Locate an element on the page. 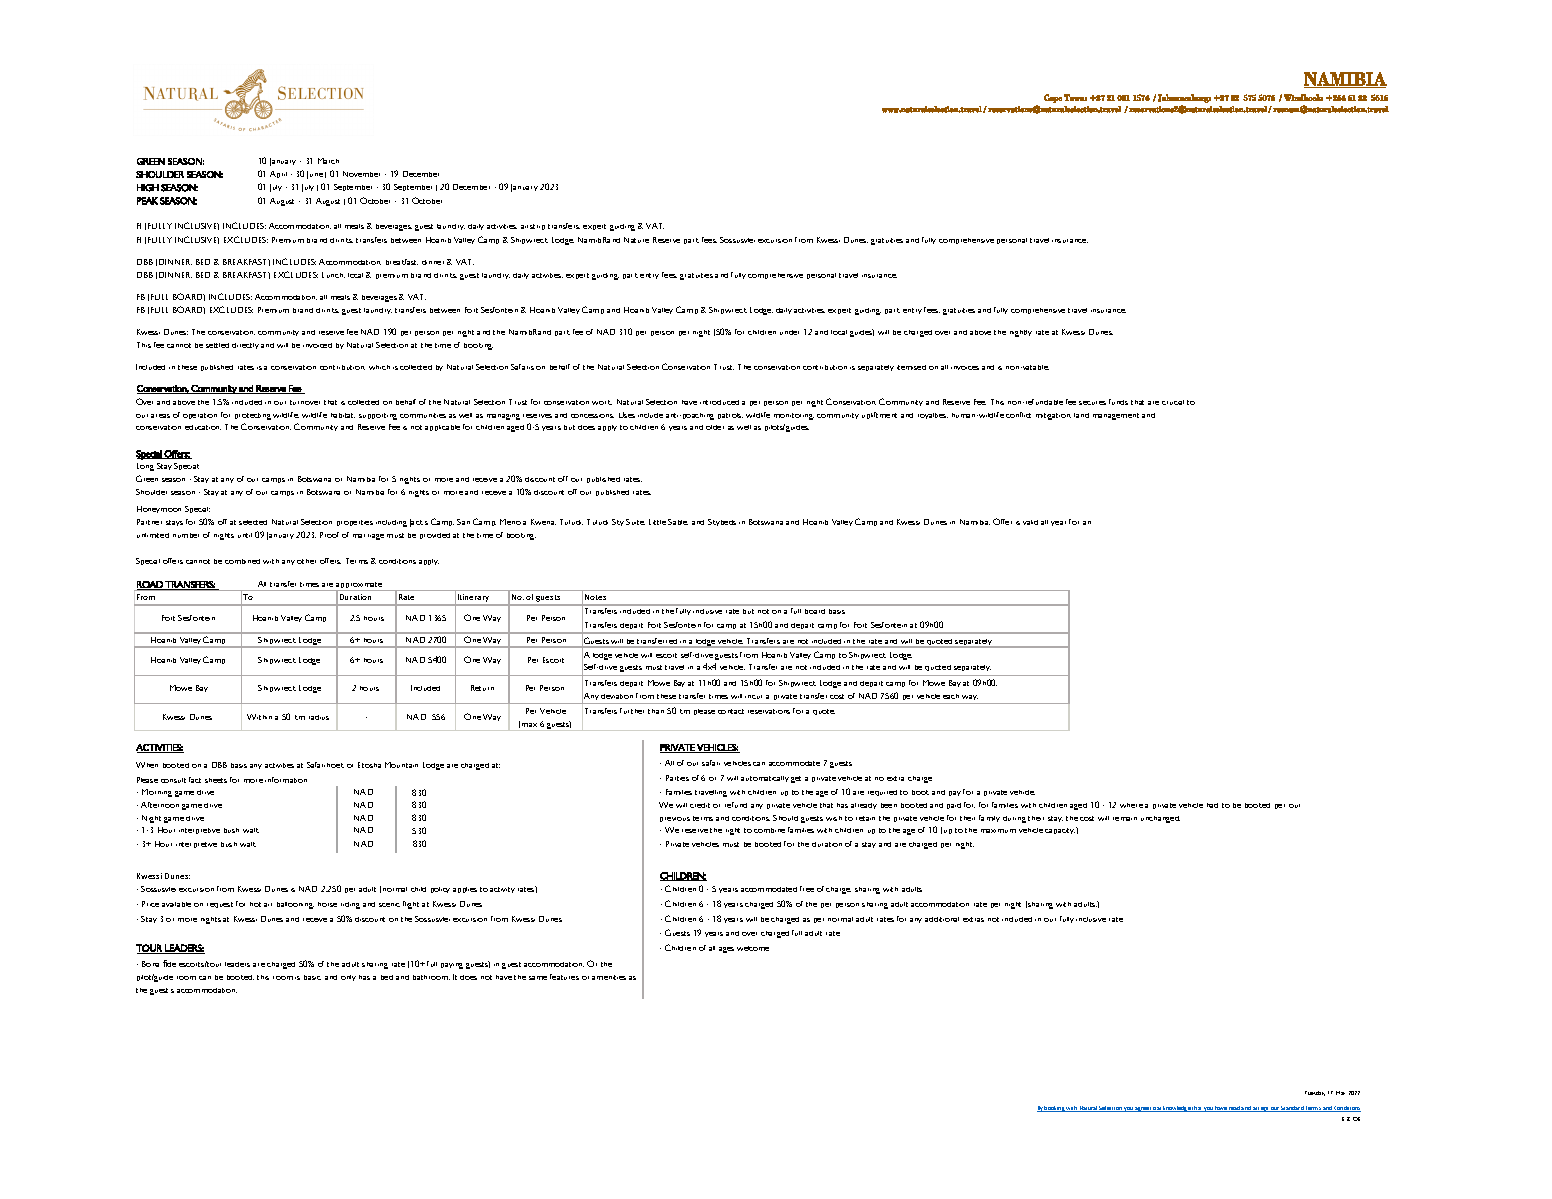 The height and width of the image is (1199, 1552). Notes is located at coordinates (595, 597).
